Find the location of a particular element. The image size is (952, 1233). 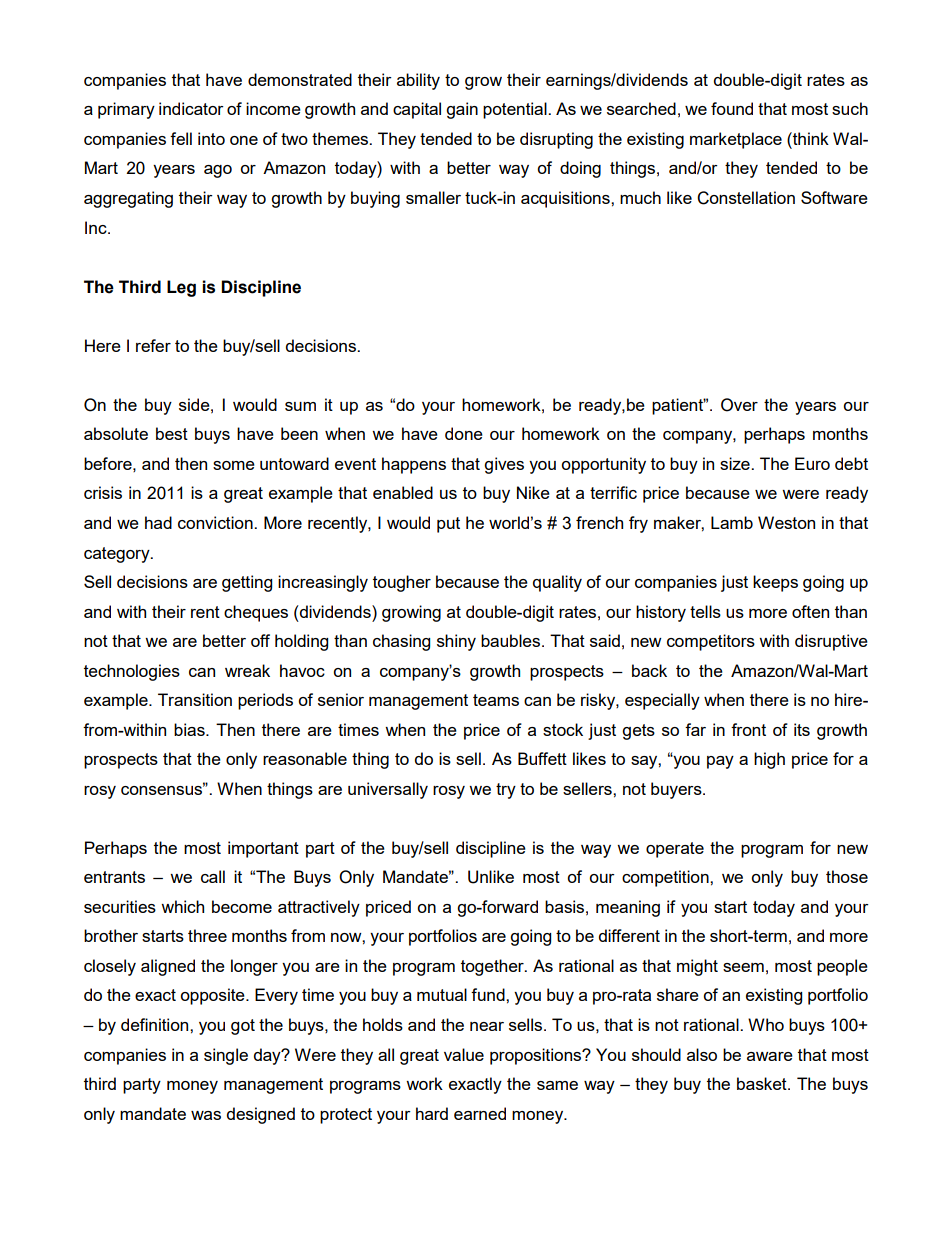

Over is located at coordinates (739, 405).
